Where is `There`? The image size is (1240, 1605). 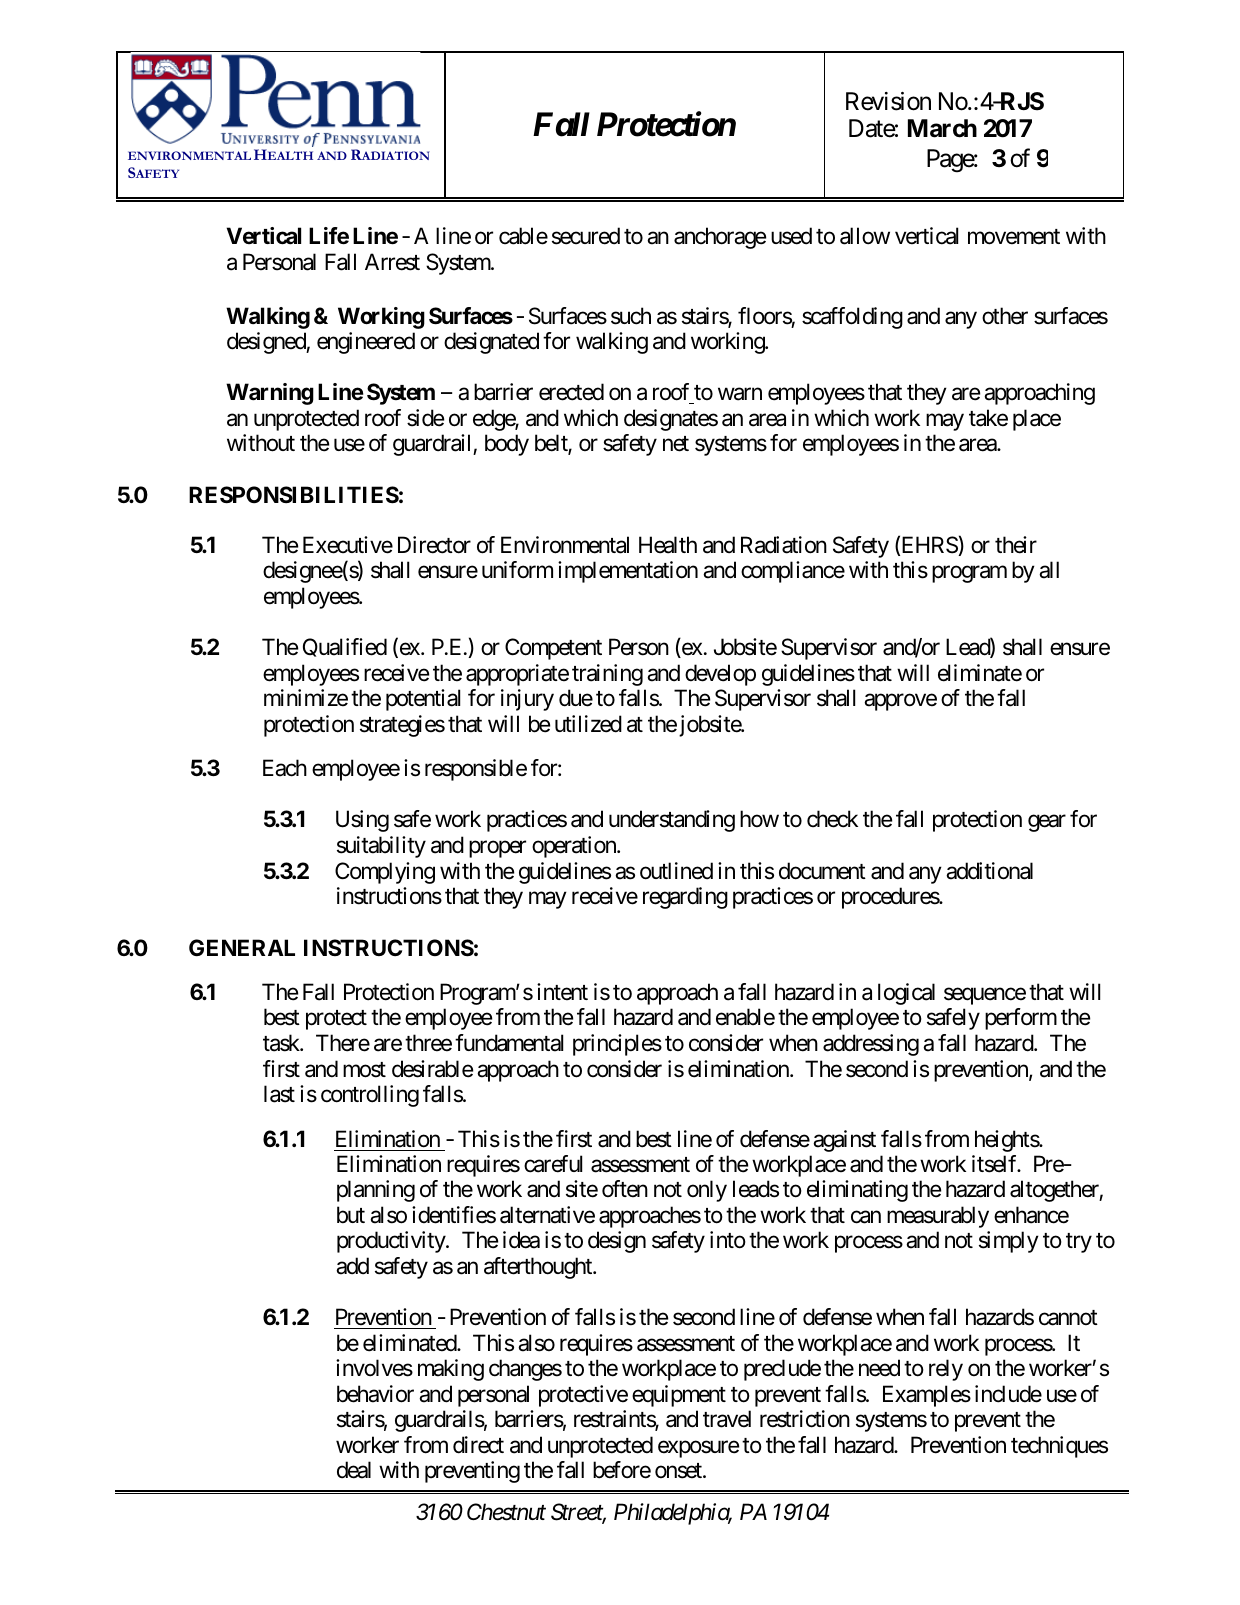
There is located at coordinates (343, 1043).
